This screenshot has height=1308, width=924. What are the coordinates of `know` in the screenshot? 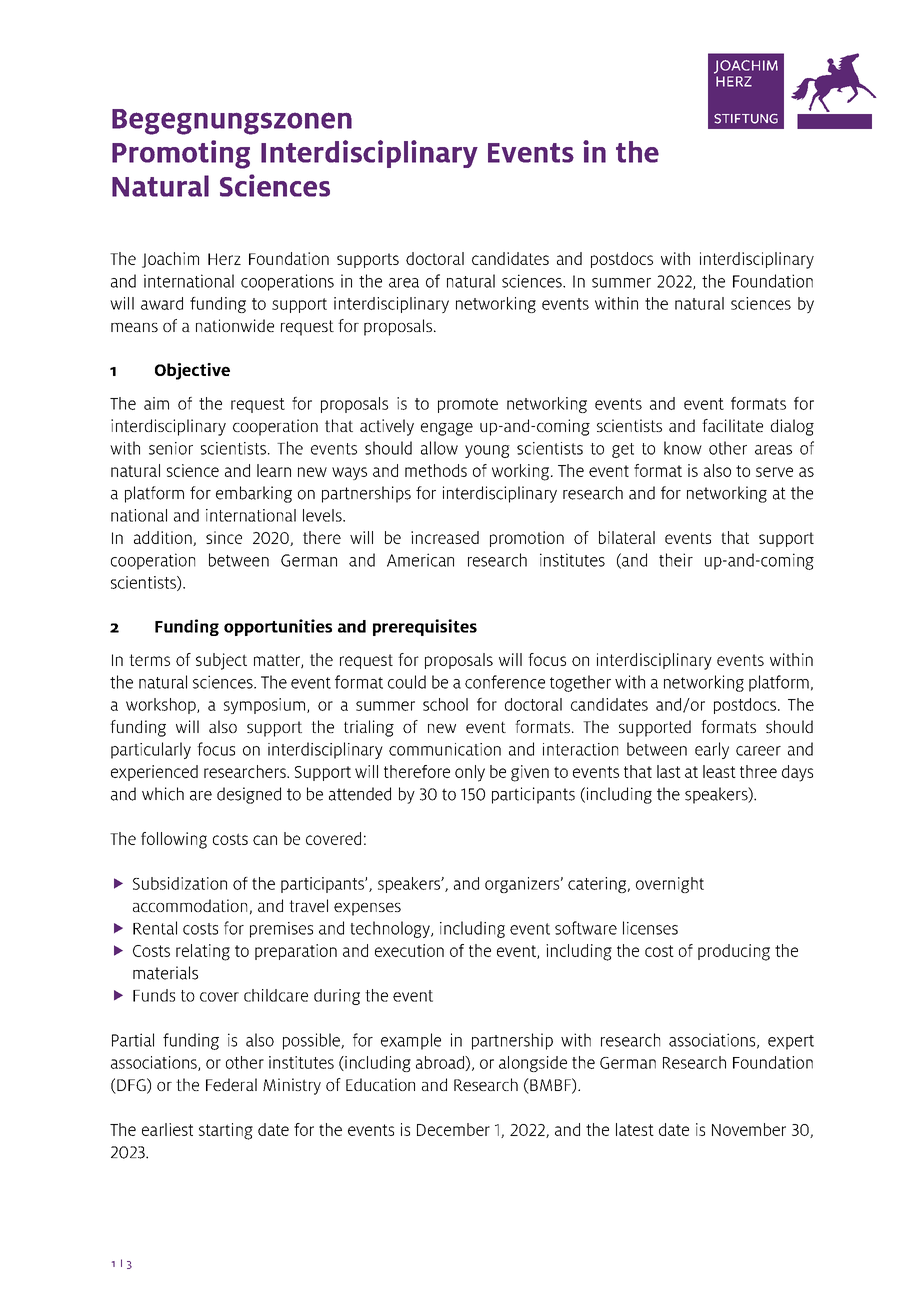 It's located at (683, 448).
